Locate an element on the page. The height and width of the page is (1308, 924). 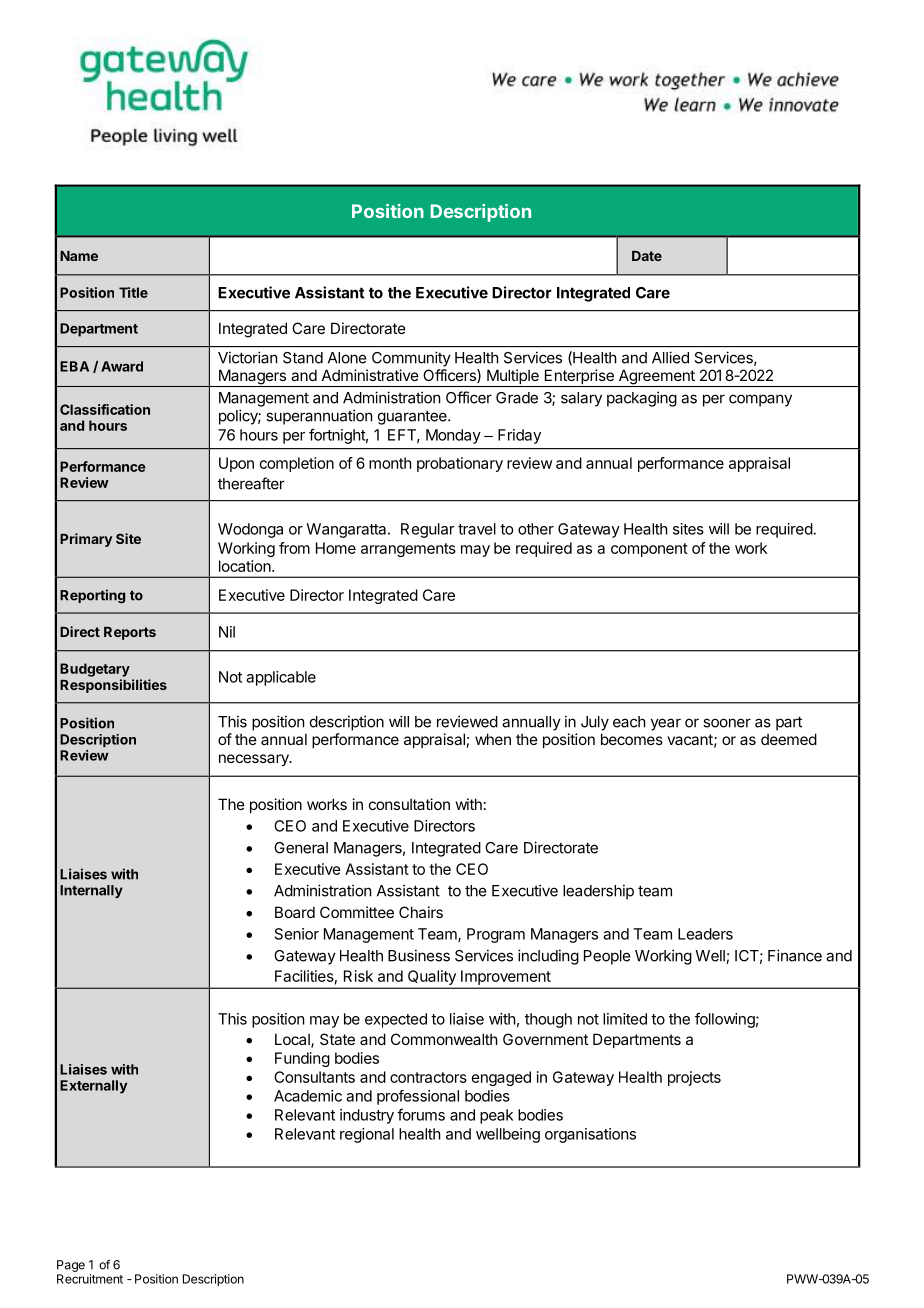
Title is located at coordinates (133, 292).
